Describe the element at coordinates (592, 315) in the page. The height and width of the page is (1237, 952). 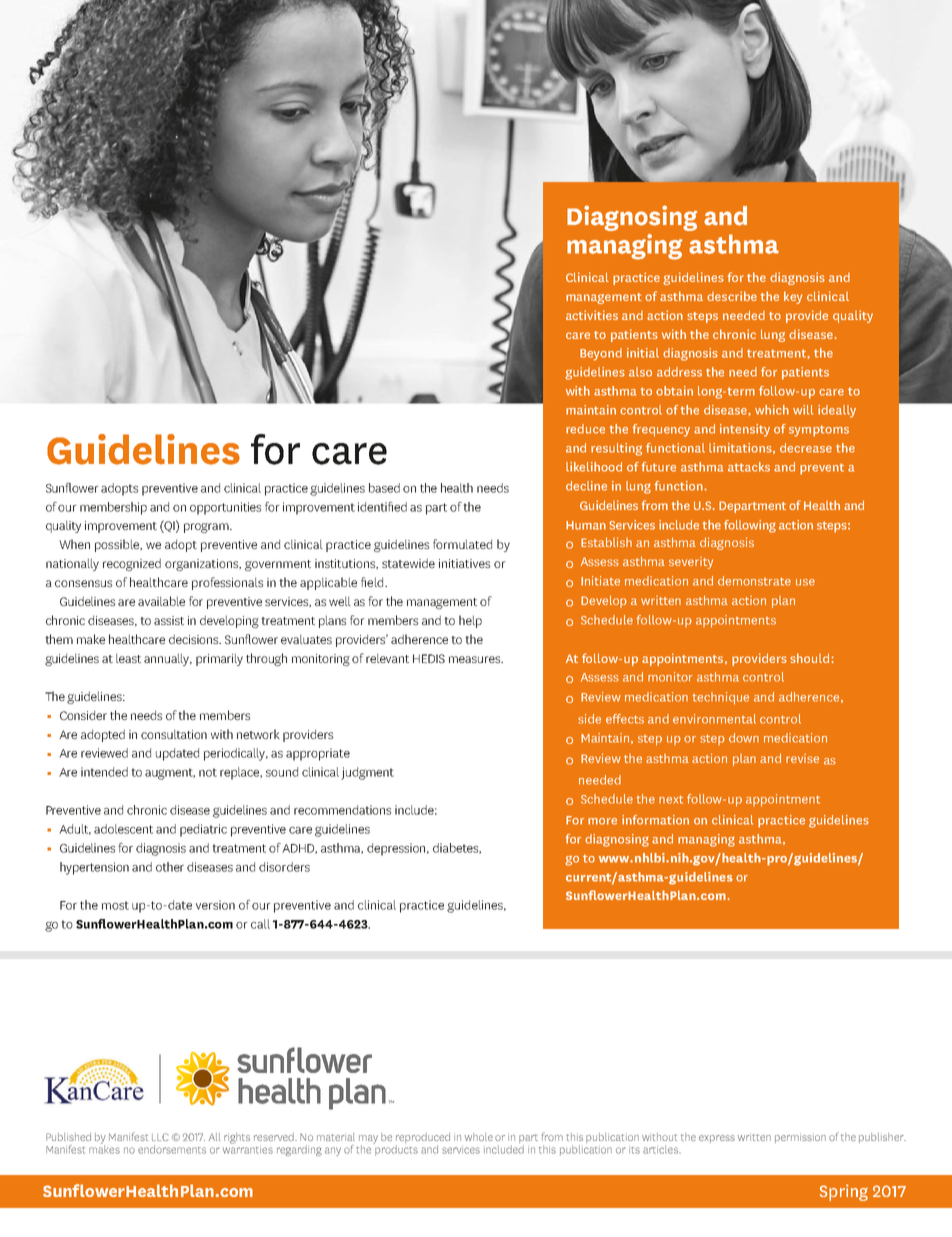
I see `activities` at that location.
